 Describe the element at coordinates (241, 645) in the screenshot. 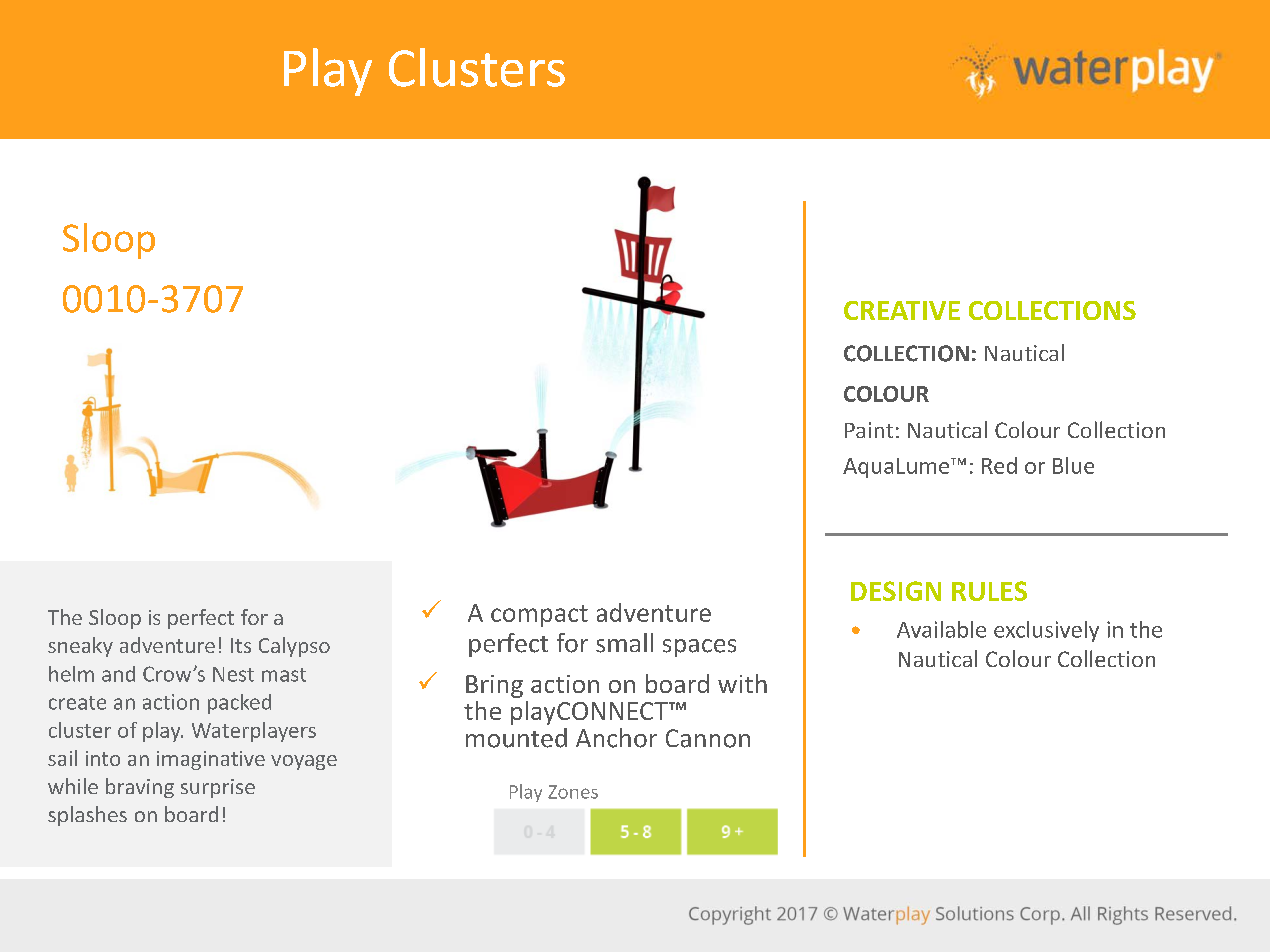

I see `Its` at that location.
